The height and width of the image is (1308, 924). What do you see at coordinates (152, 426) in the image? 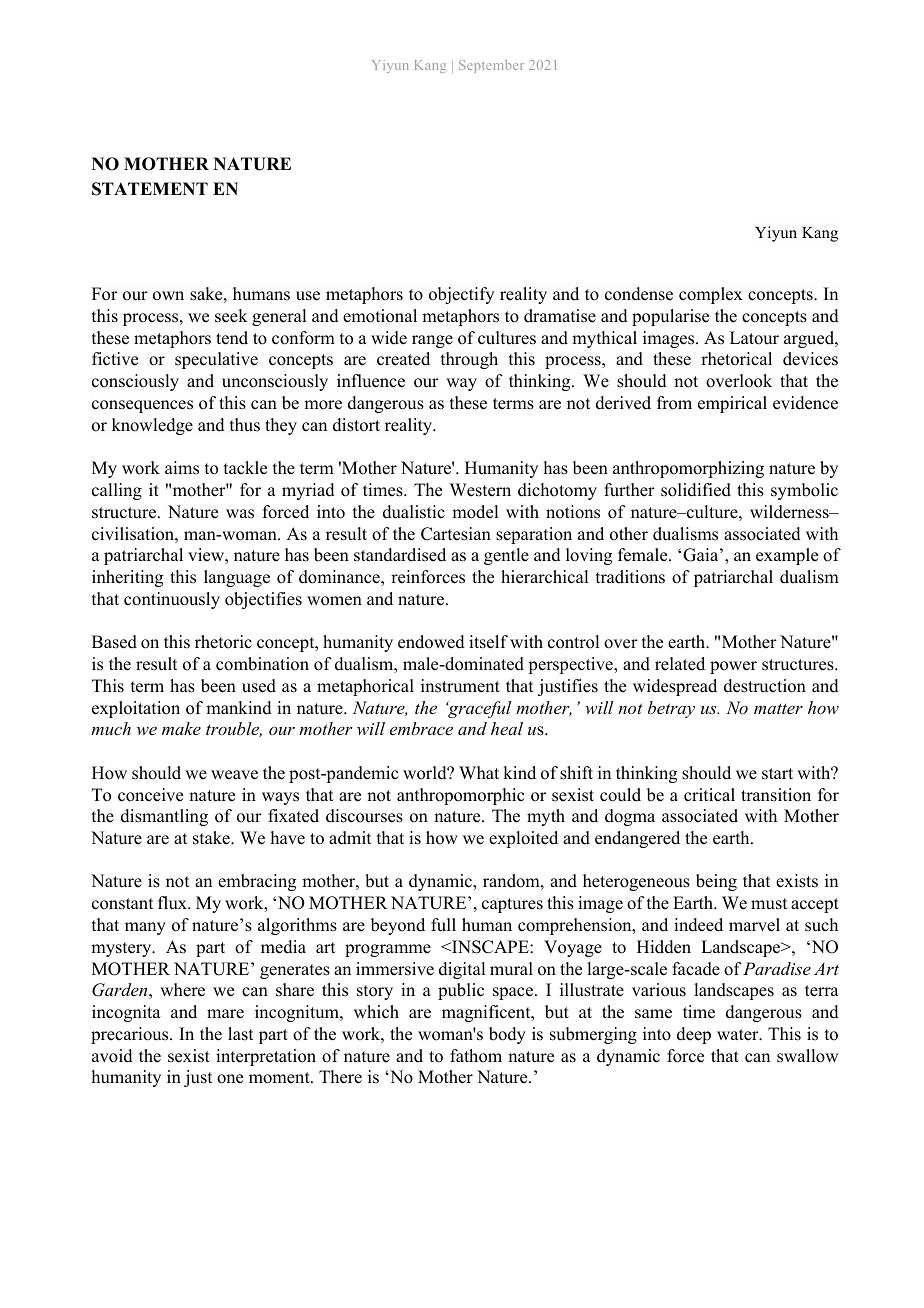
I see `knowledge` at bounding box center [152, 426].
